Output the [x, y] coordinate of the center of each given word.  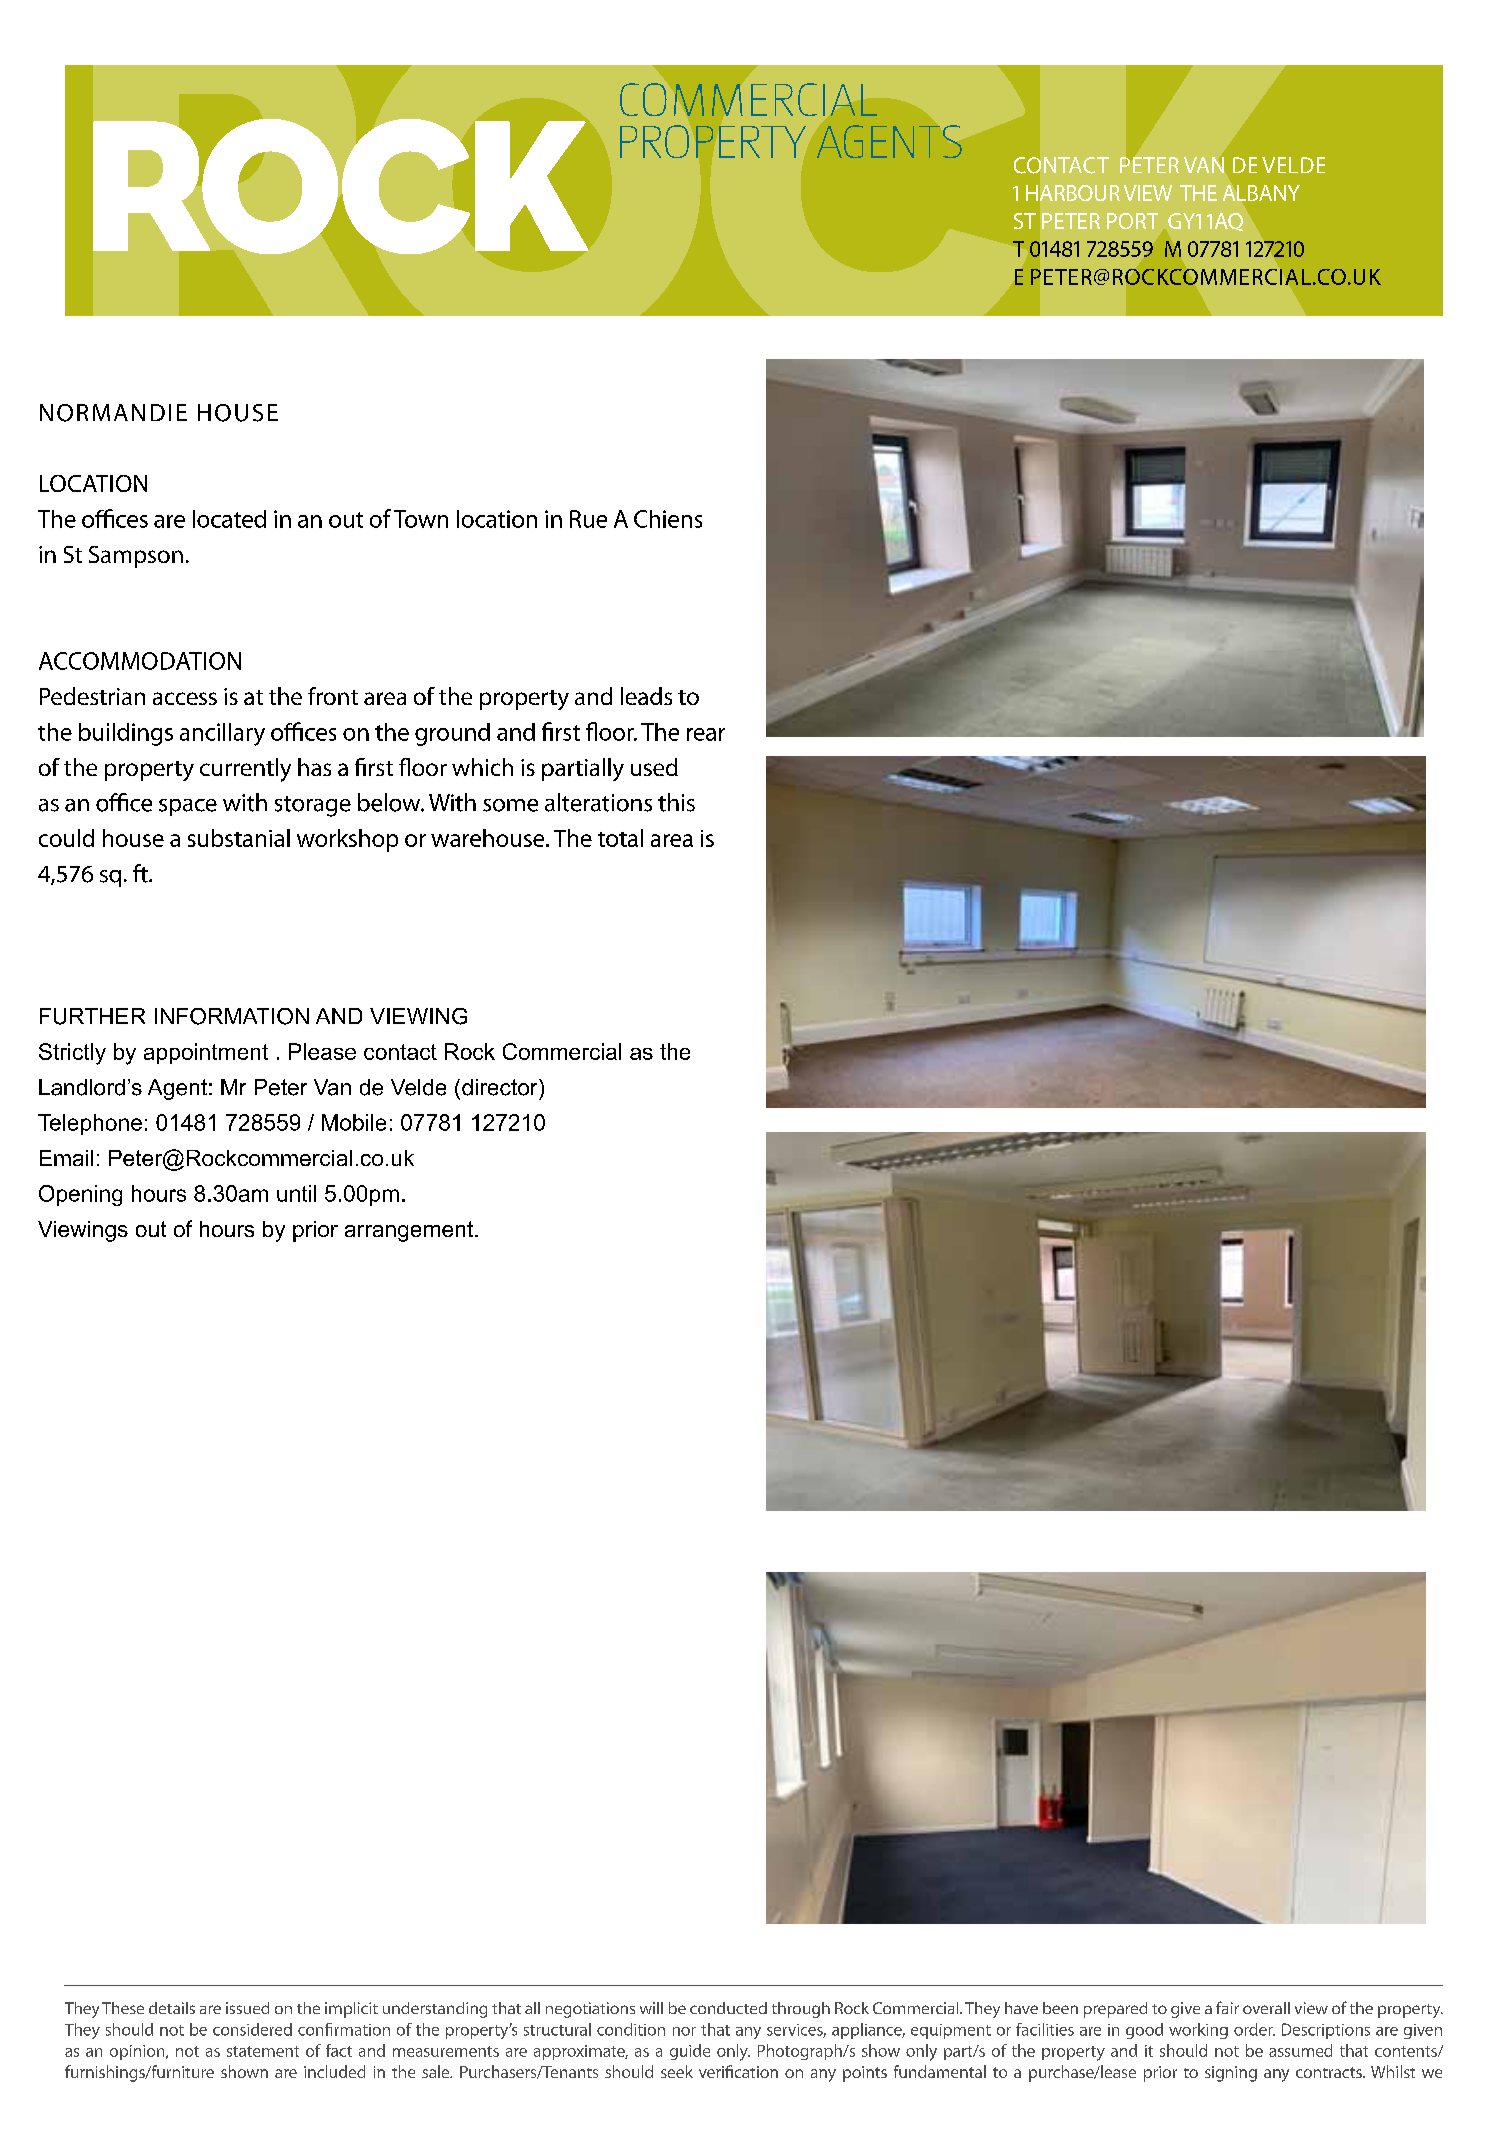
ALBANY [1261, 193]
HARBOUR [1073, 193]
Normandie [113, 413]
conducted [728, 2008]
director [501, 1087]
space [188, 807]
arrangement [410, 1231]
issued [247, 2008]
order [1254, 2029]
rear [706, 734]
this [676, 802]
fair [1227, 2007]
